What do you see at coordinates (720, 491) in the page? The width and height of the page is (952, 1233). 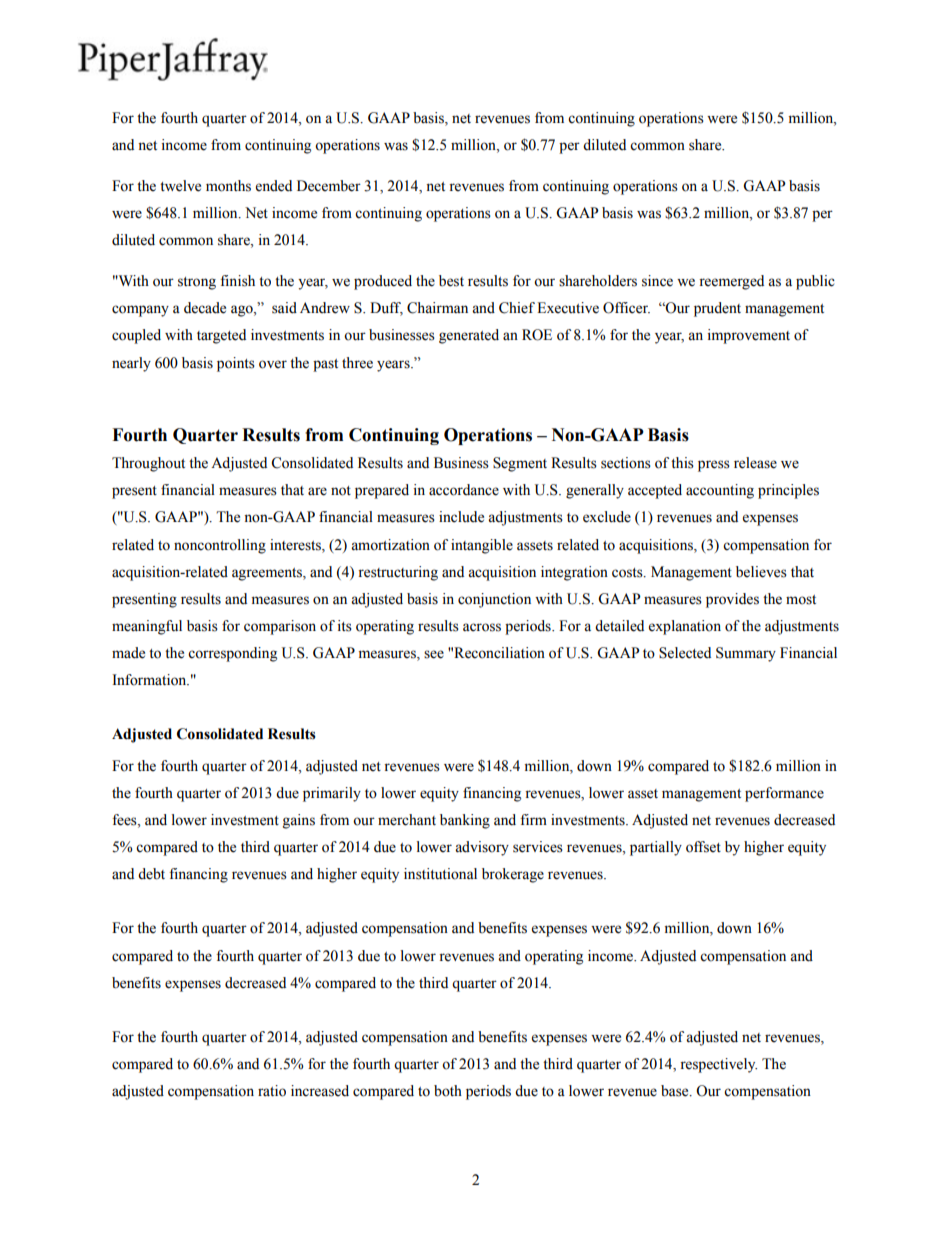 I see `accounting` at bounding box center [720, 491].
